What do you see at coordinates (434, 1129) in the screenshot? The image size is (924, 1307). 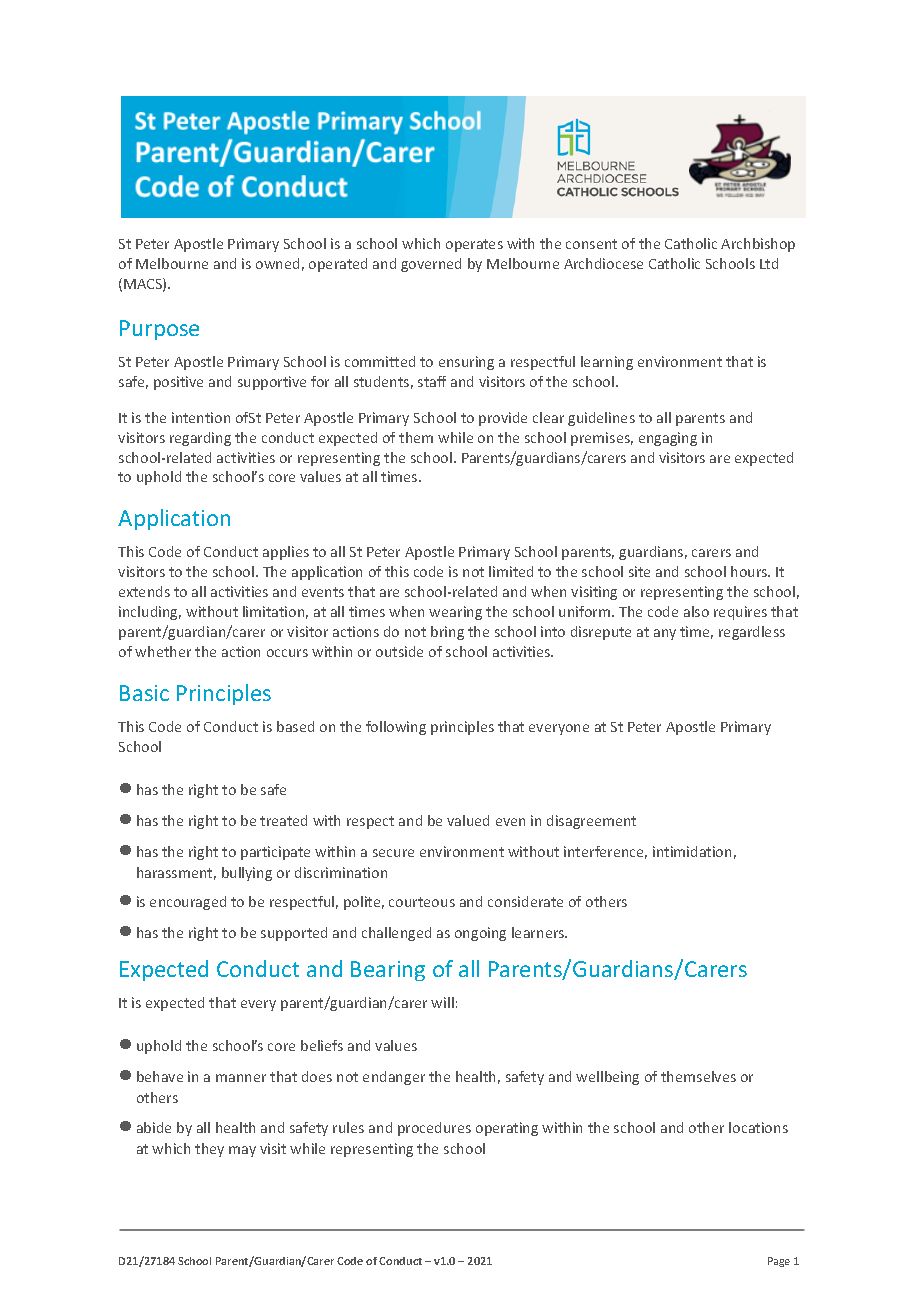 I see `procedures` at bounding box center [434, 1129].
